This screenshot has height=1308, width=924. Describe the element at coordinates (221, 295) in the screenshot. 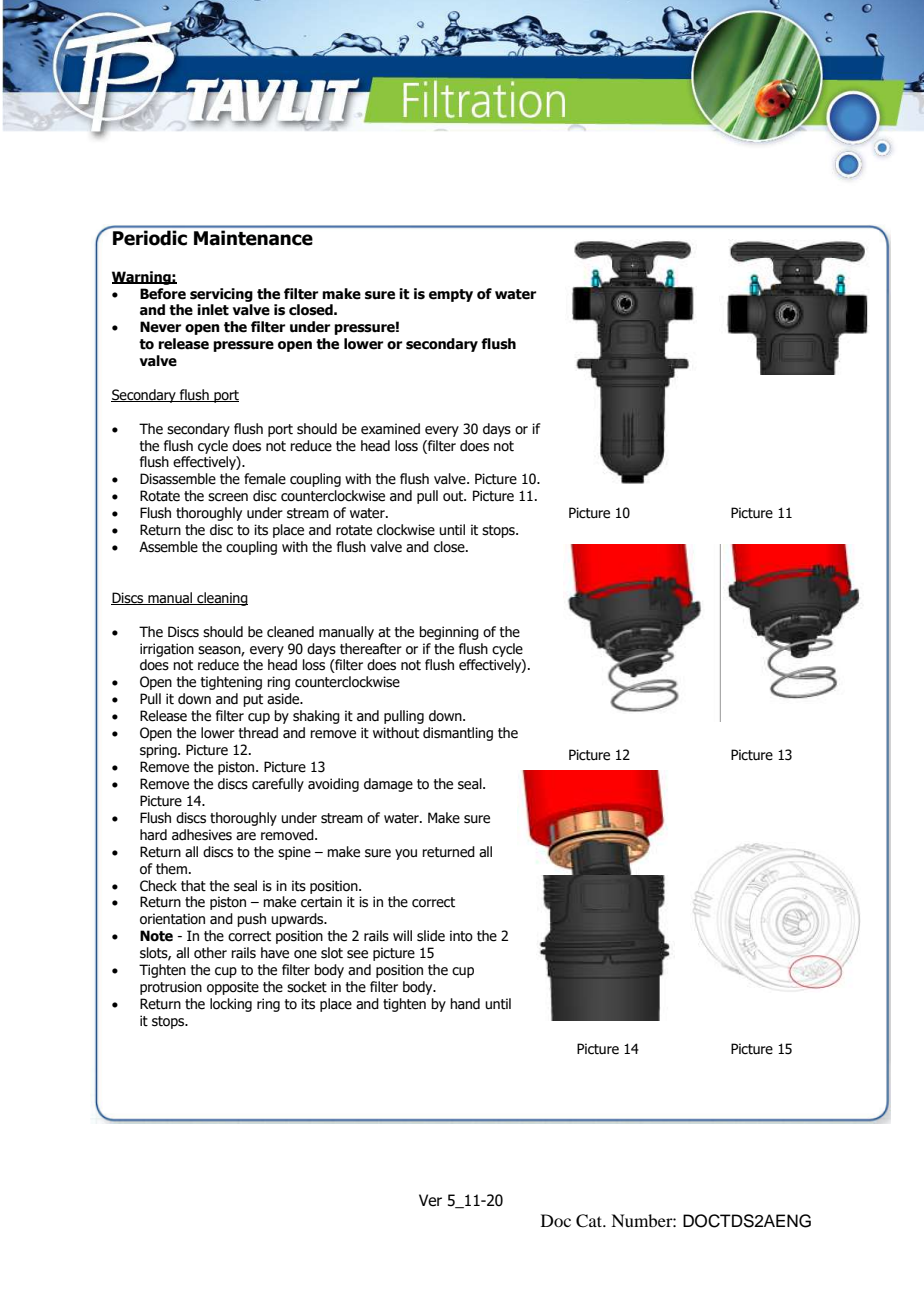

I see `servicing` at that location.
